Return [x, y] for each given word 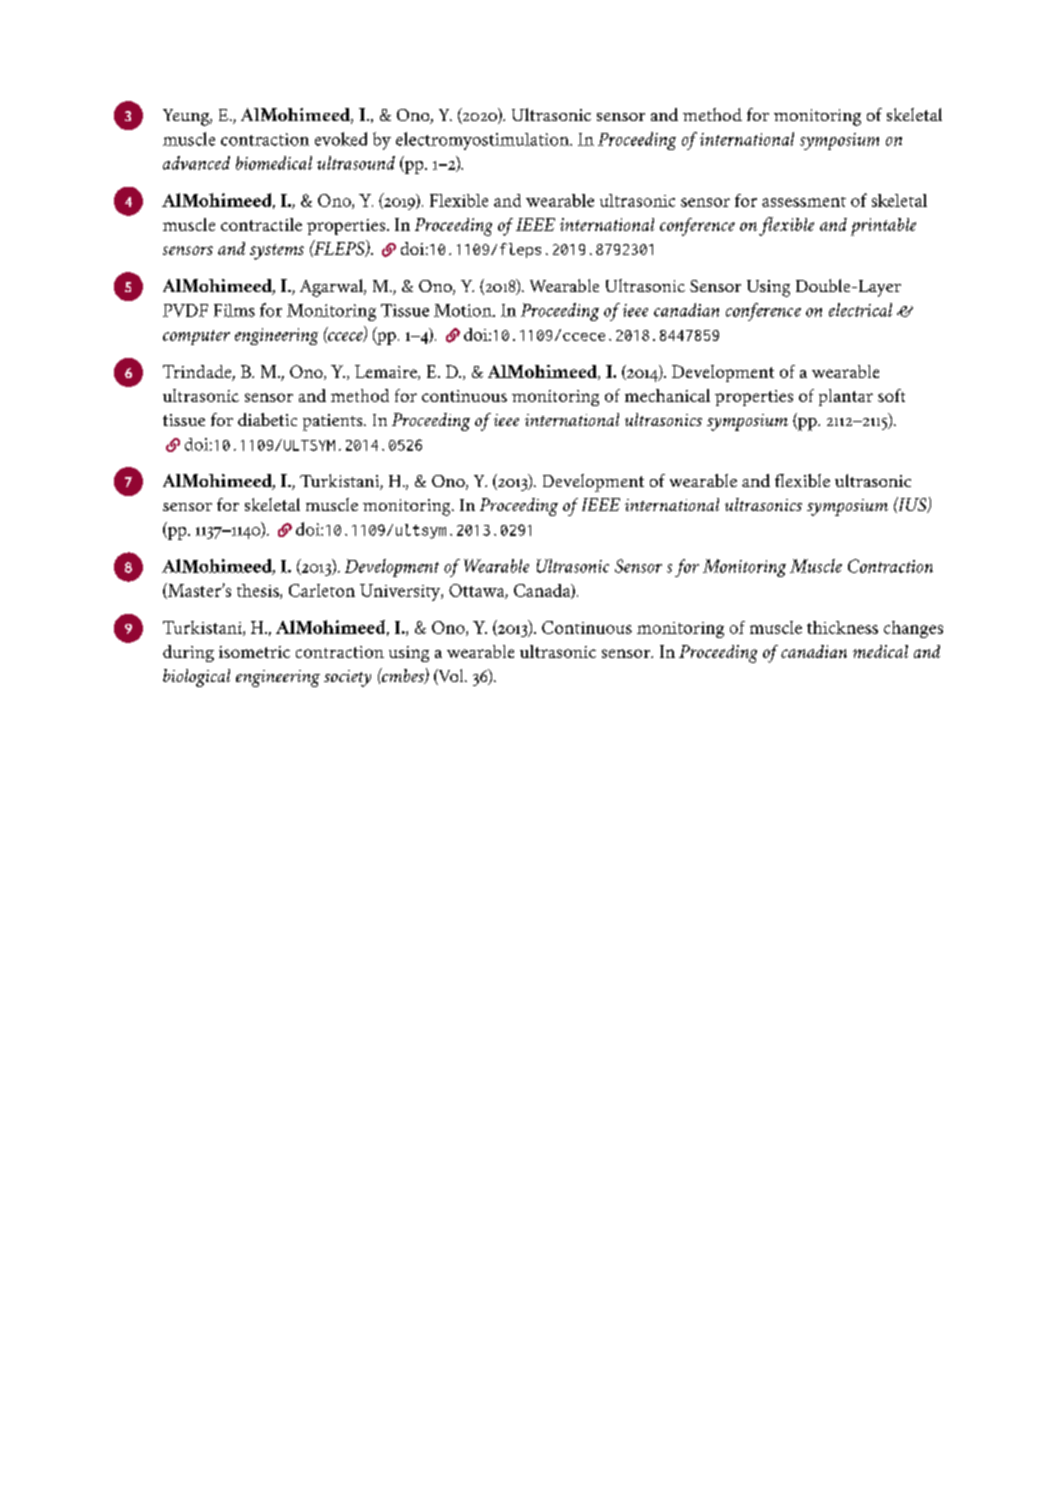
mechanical [667, 395]
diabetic [267, 419]
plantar [846, 397]
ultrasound [356, 163]
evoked [341, 139]
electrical [860, 310]
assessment [804, 202]
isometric [254, 652]
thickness [842, 627]
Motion [464, 310]
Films [234, 310]
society [347, 678]
